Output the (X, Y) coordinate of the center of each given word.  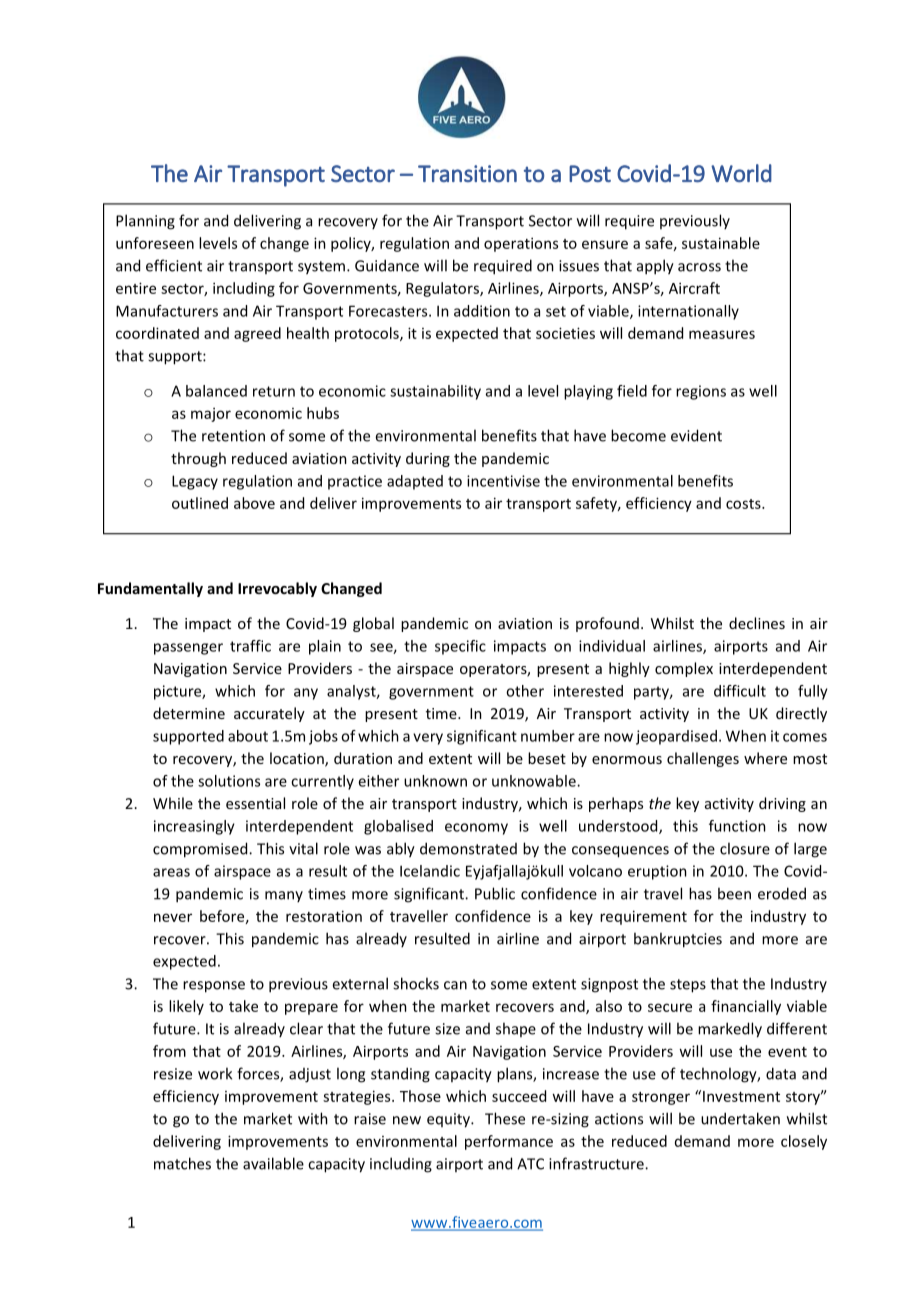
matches (182, 1163)
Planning (145, 222)
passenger (188, 649)
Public (495, 893)
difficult (740, 691)
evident (696, 435)
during (428, 459)
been (734, 893)
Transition (467, 173)
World (741, 173)
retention (233, 436)
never (173, 917)
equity (449, 1120)
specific (460, 647)
